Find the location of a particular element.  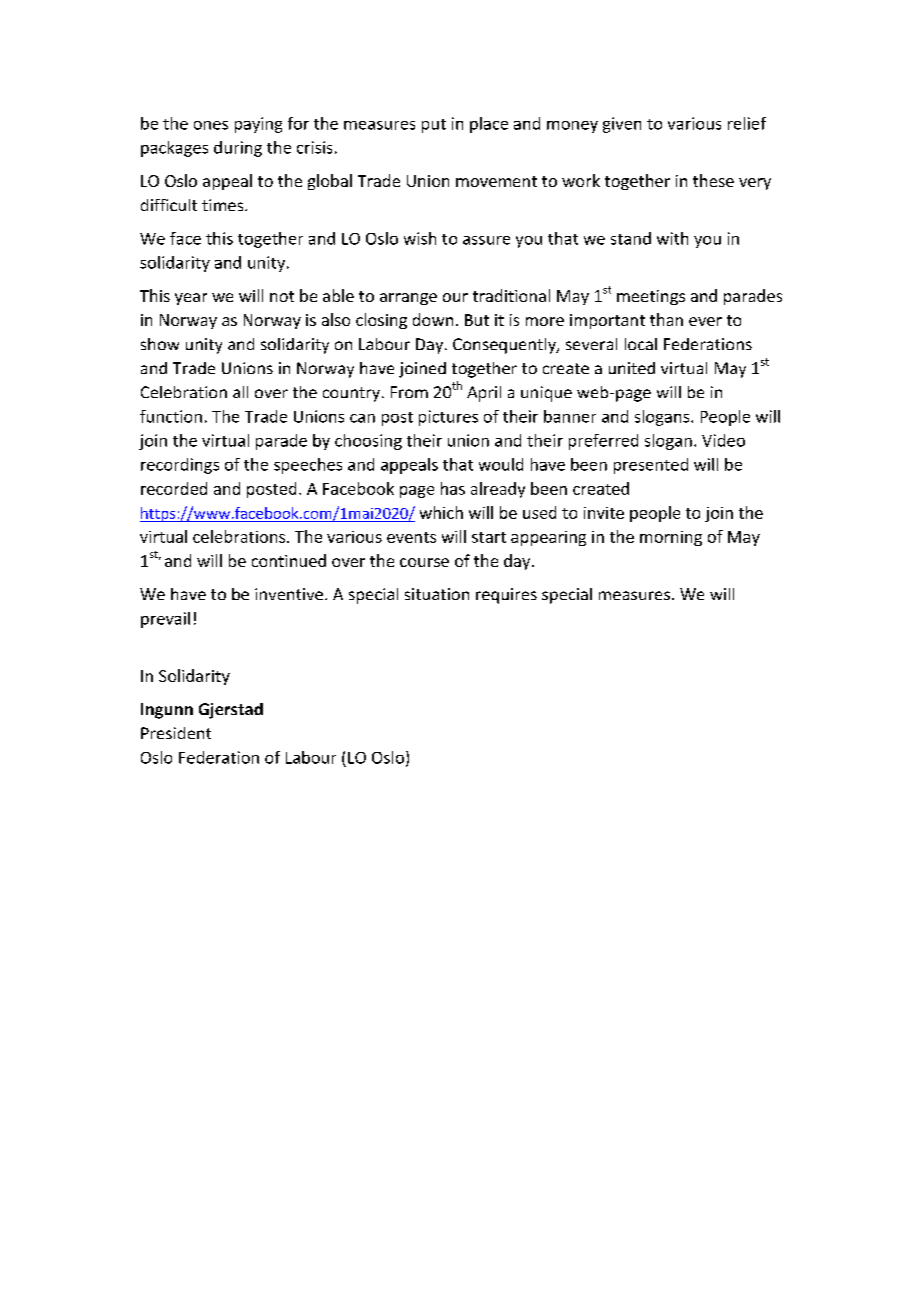

given is located at coordinates (622, 125).
